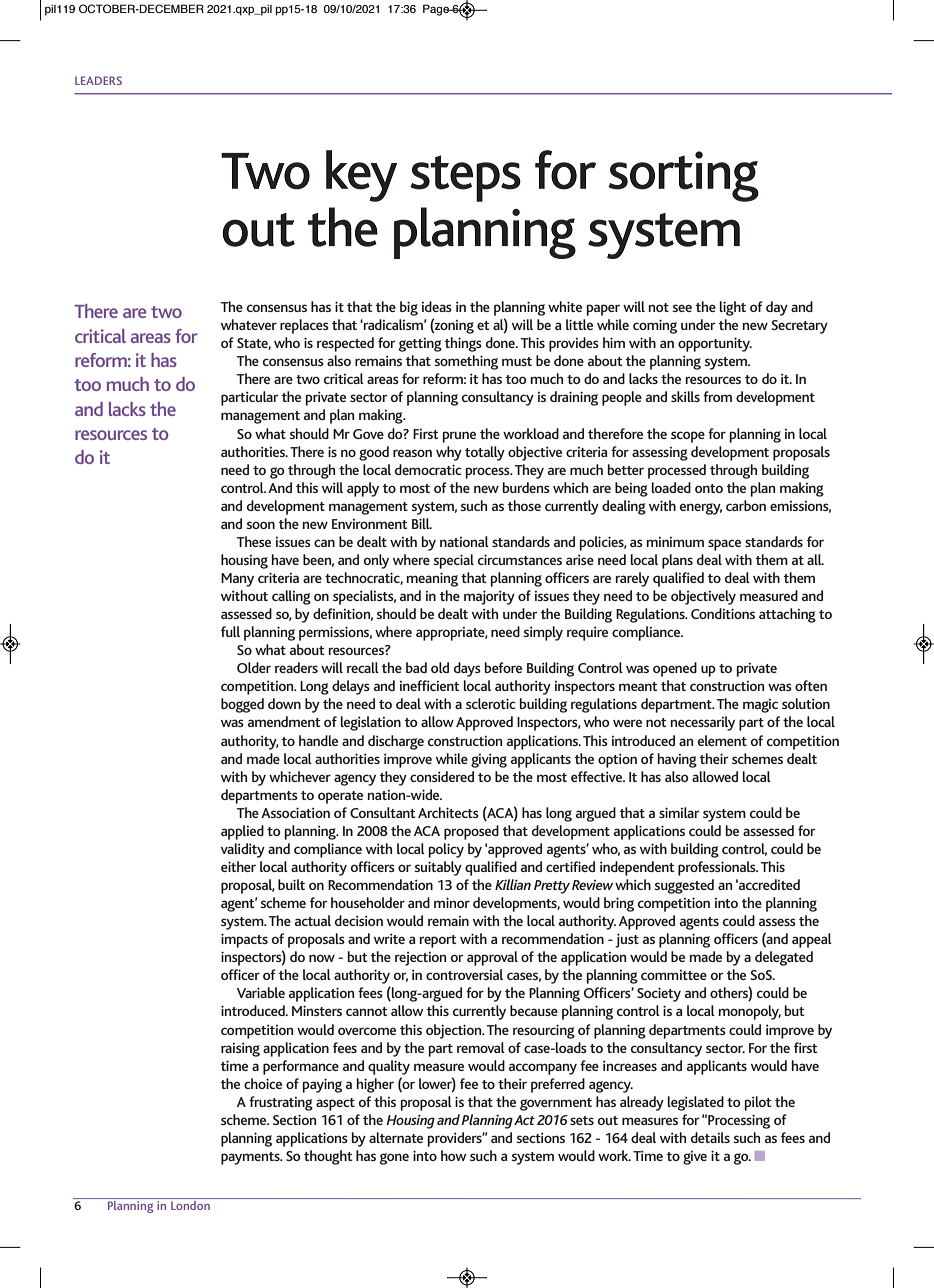  Describe the element at coordinates (230, 631) in the screenshot. I see `full` at that location.
